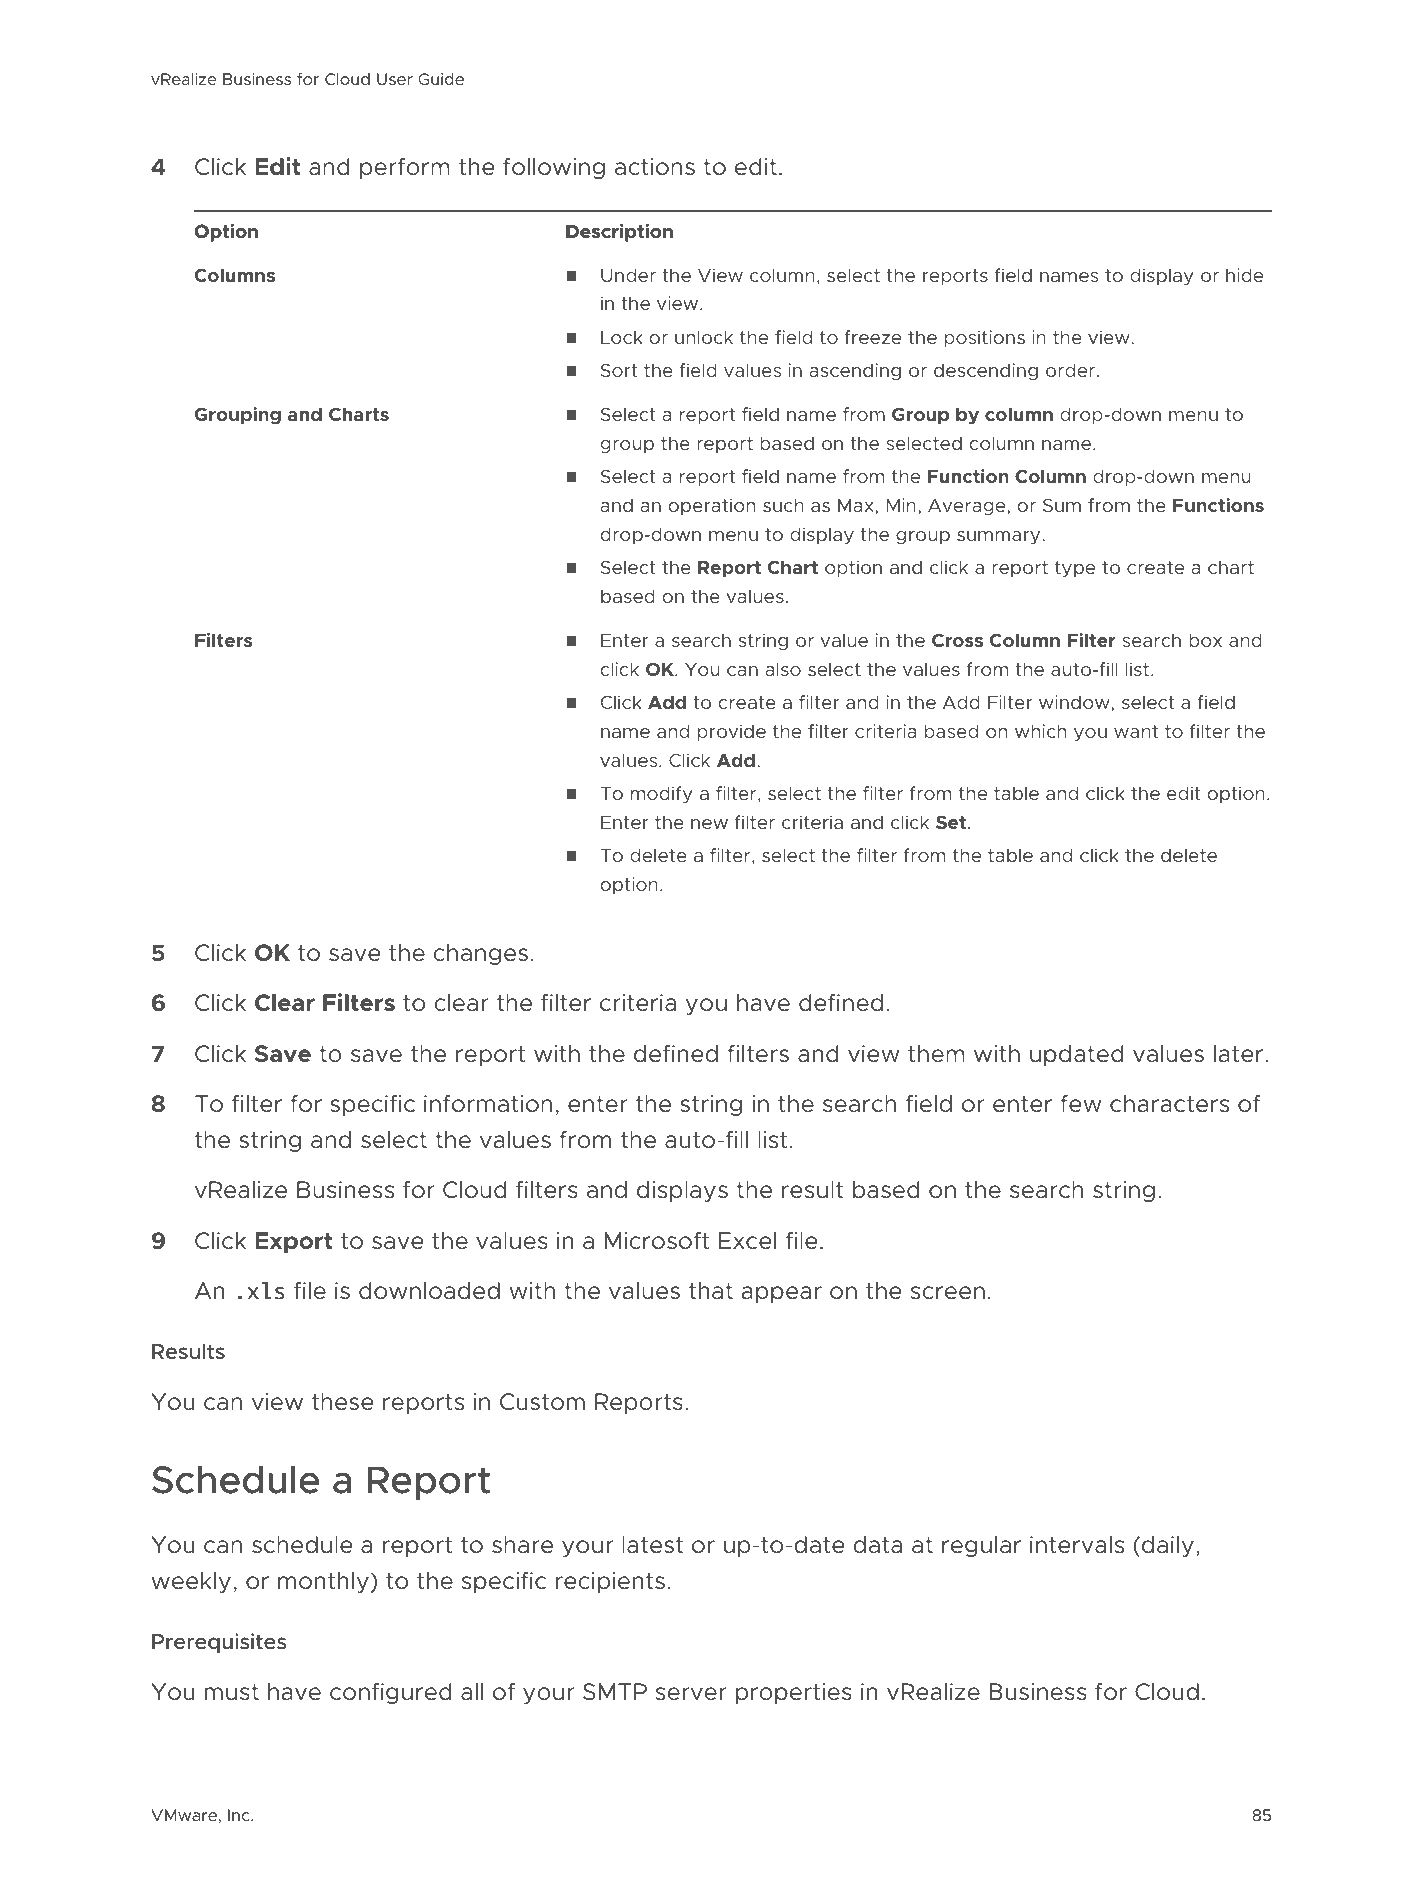 This document has height=1897, width=1423. I want to click on operation, so click(712, 506).
